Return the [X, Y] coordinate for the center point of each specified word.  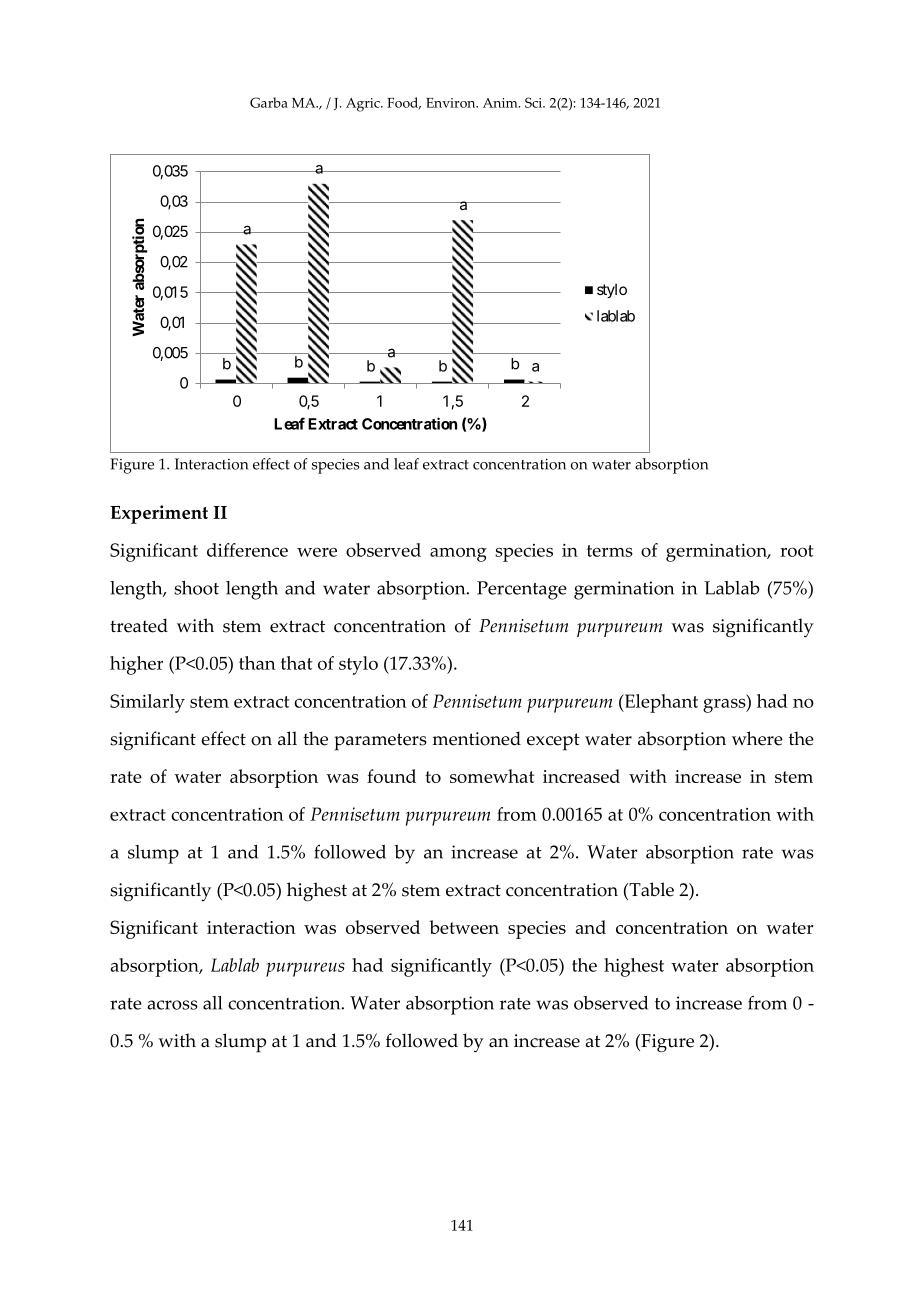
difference [247, 550]
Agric [364, 105]
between [464, 927]
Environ [452, 103]
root [797, 551]
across [172, 1005]
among [458, 554]
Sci [534, 102]
